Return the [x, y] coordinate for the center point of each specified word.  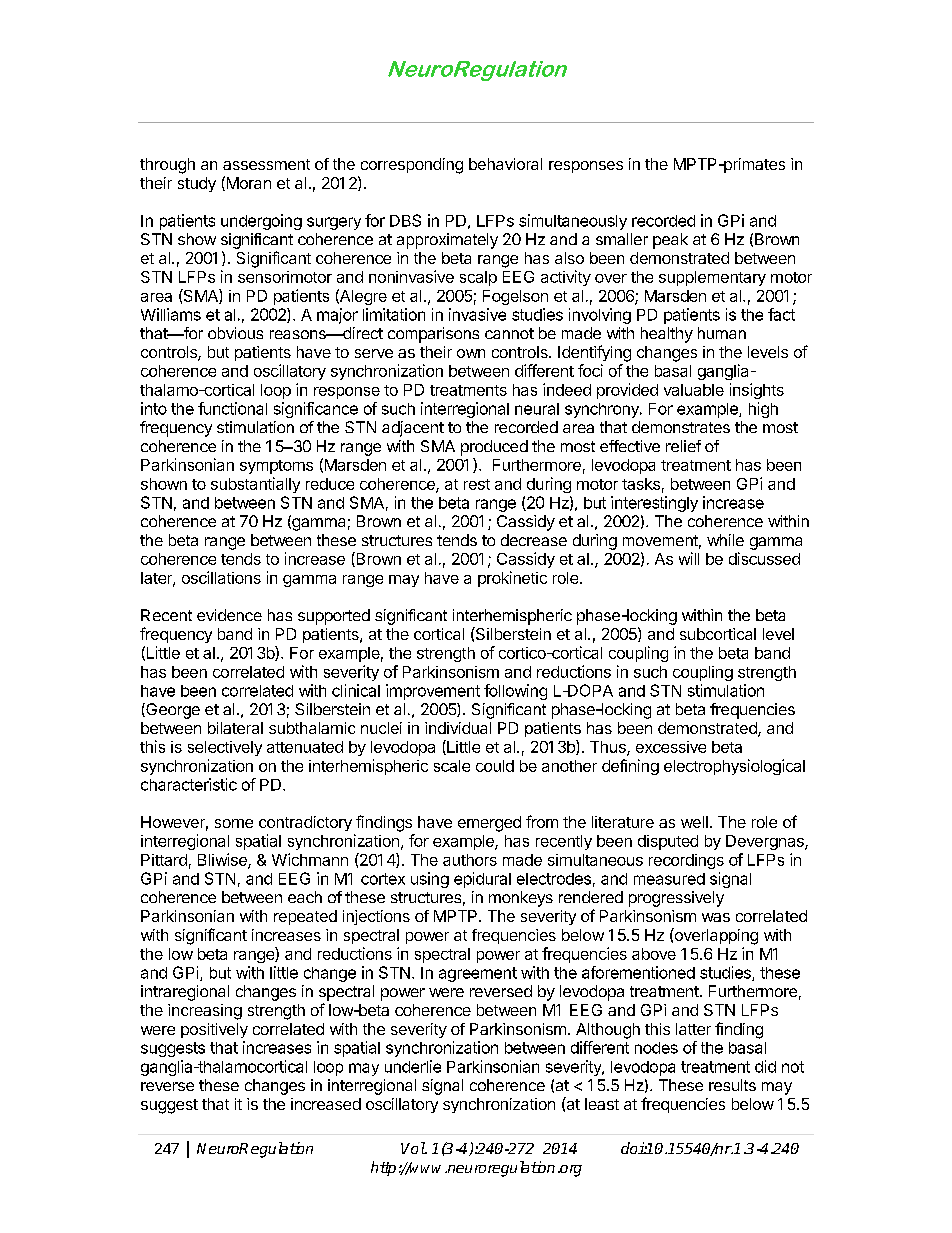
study [197, 184]
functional [232, 408]
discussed [764, 558]
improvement [433, 692]
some [234, 823]
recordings [686, 861]
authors [470, 860]
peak [670, 241]
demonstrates [681, 427]
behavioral [505, 164]
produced [494, 448]
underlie [413, 1066]
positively [214, 1030]
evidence [229, 615]
